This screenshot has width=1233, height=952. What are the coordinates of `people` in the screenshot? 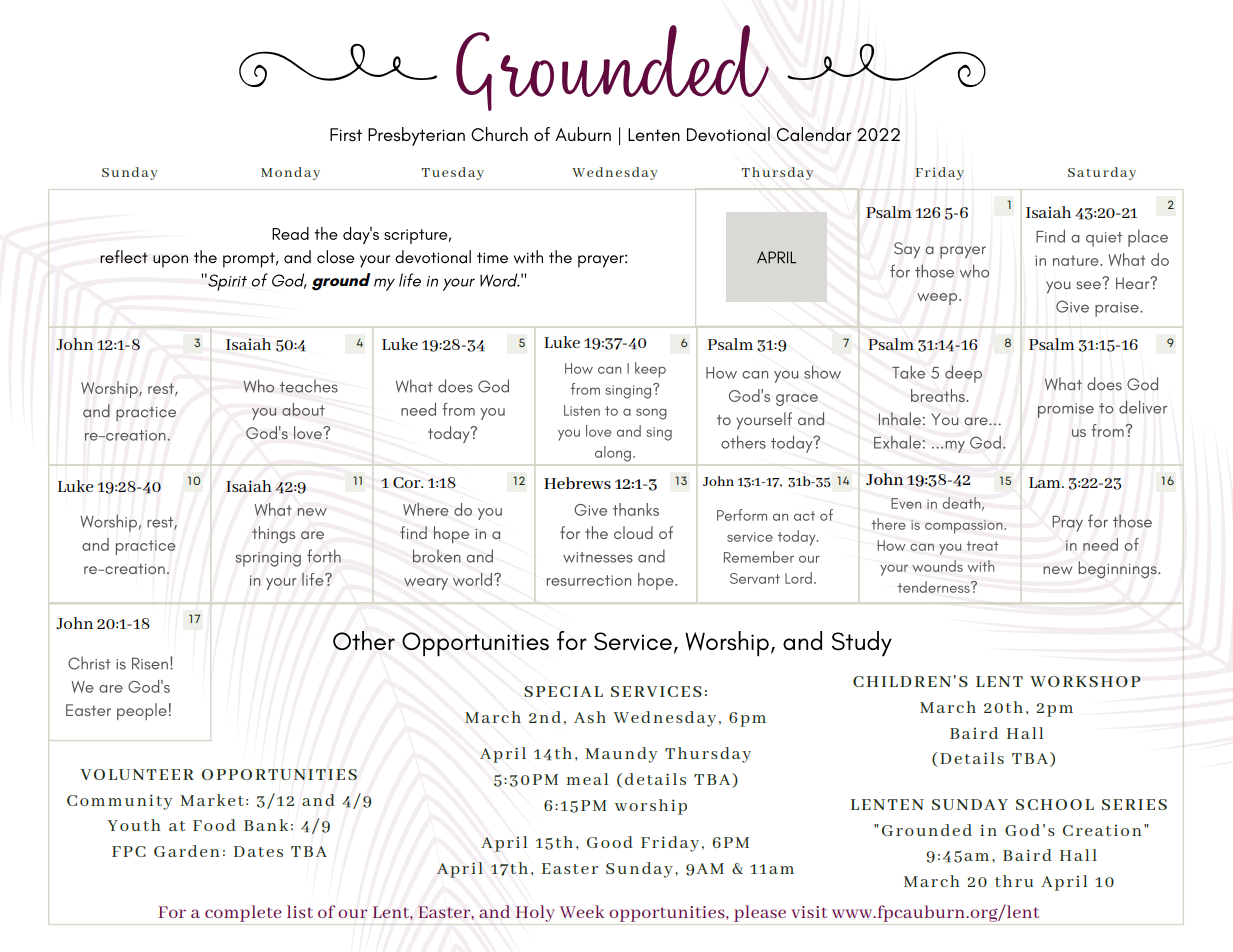 It's located at (142, 711).
